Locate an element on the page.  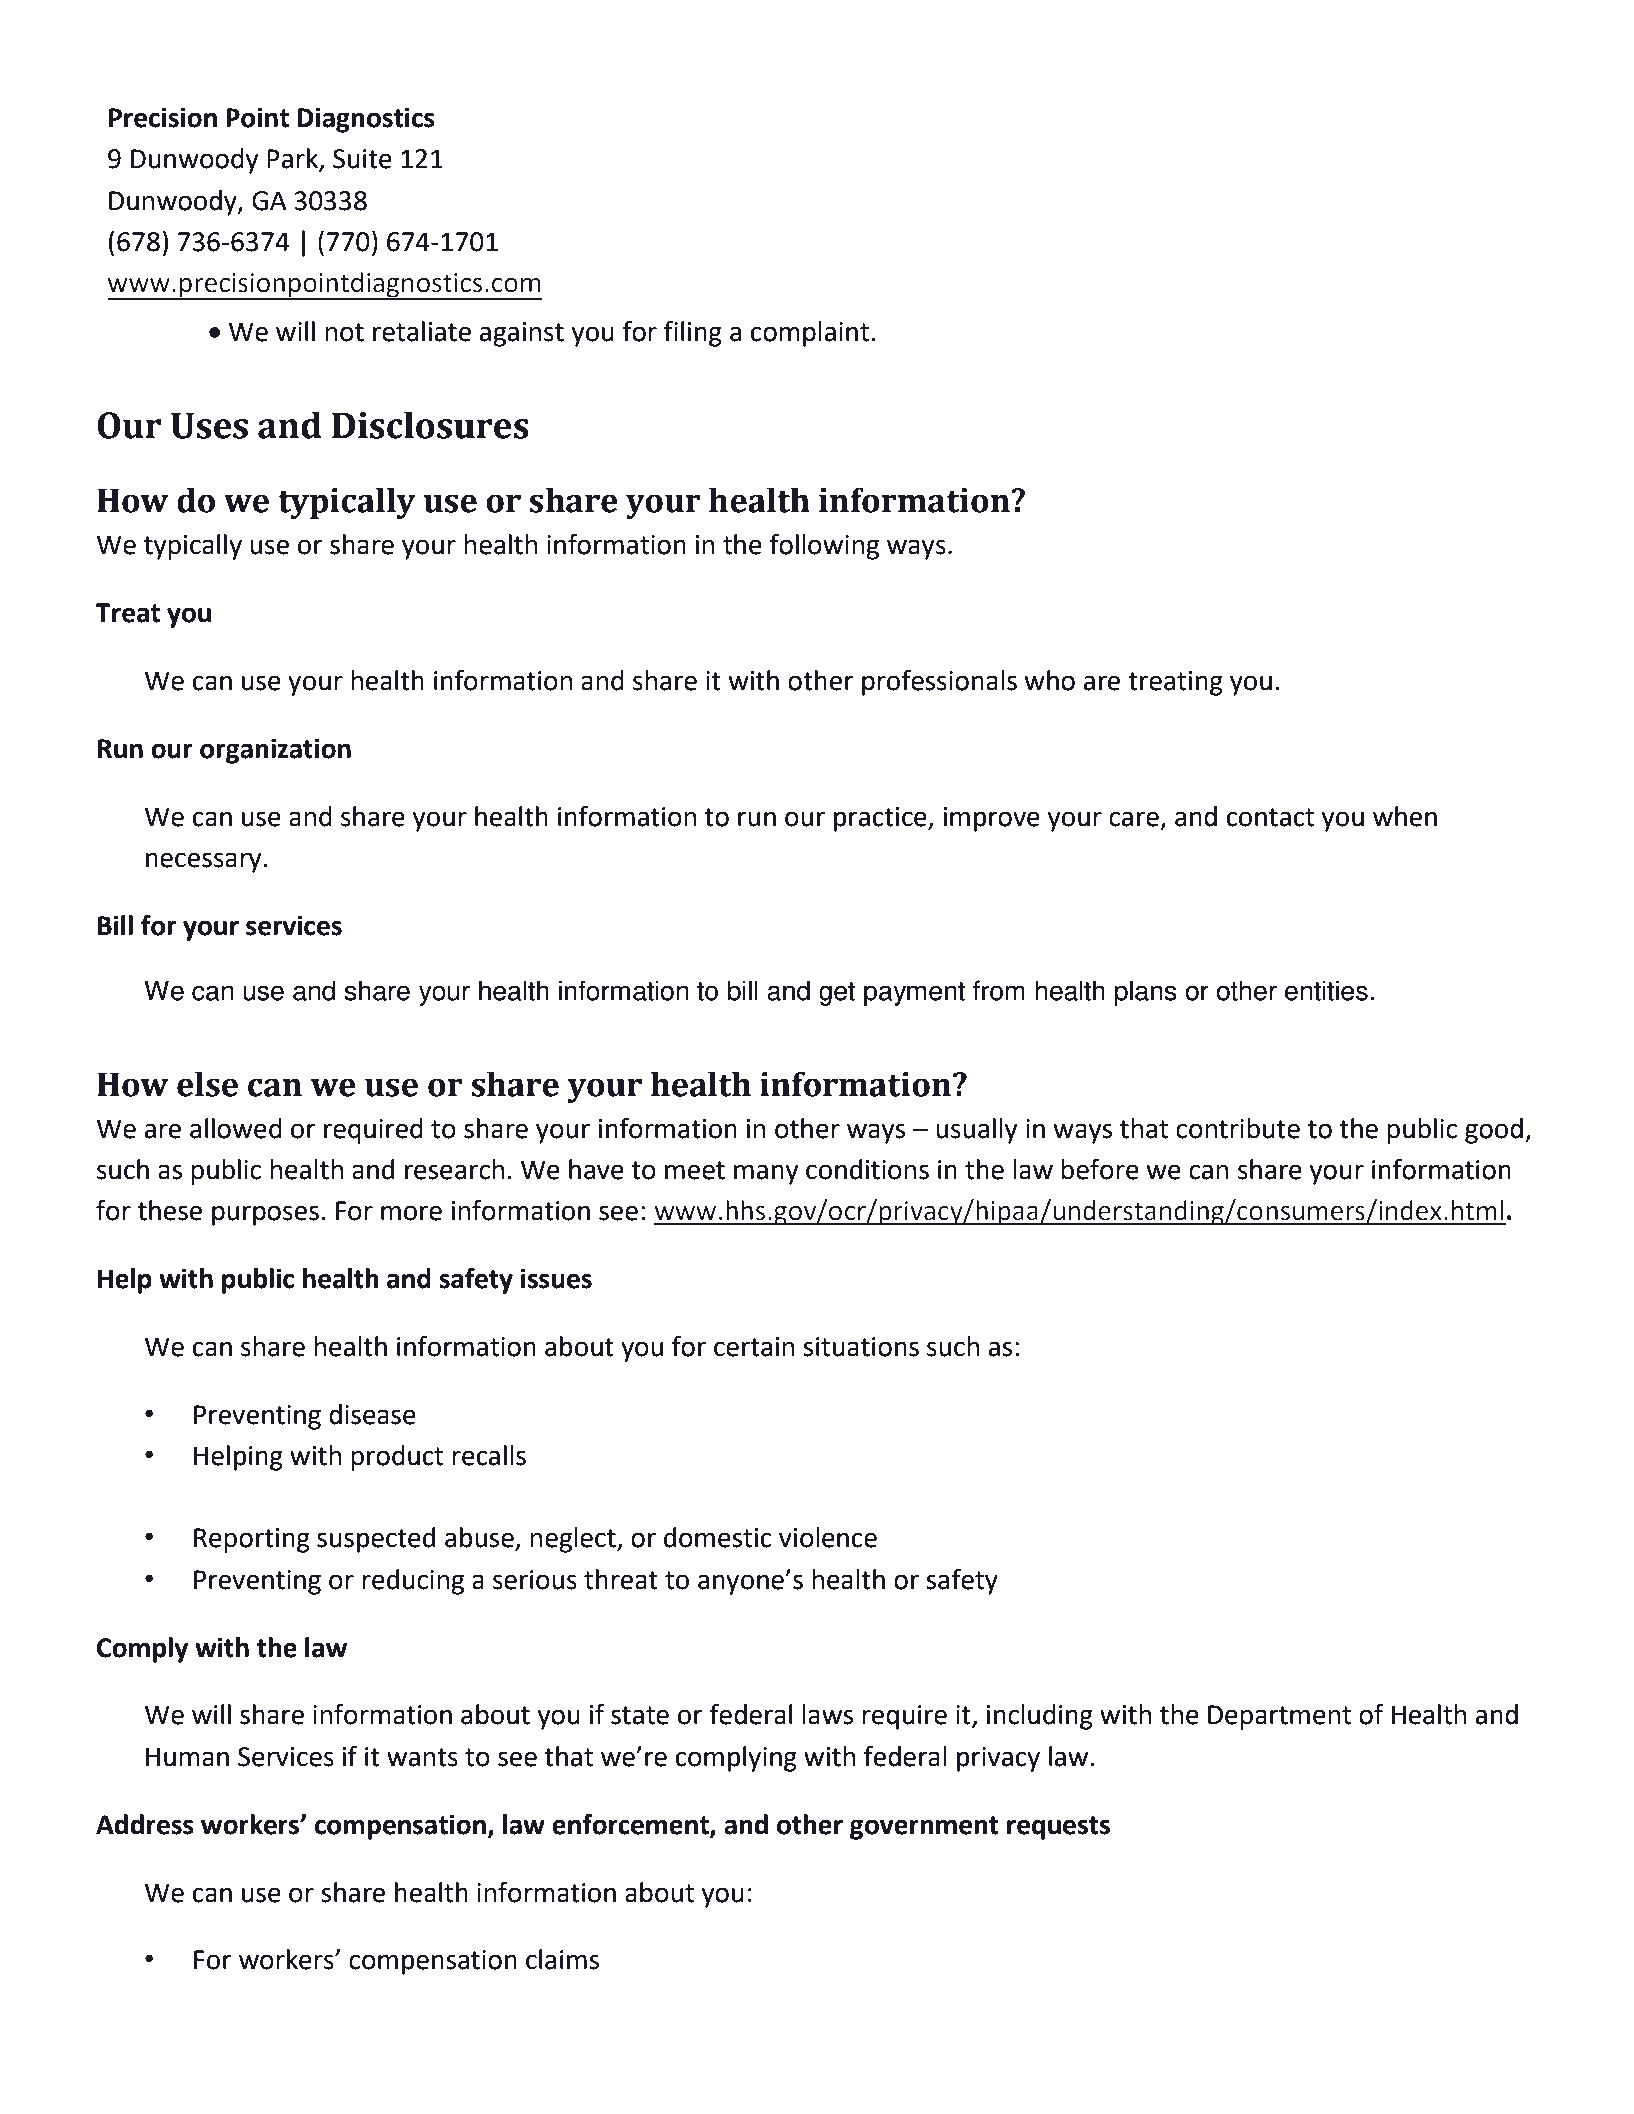
filing is located at coordinates (693, 333).
